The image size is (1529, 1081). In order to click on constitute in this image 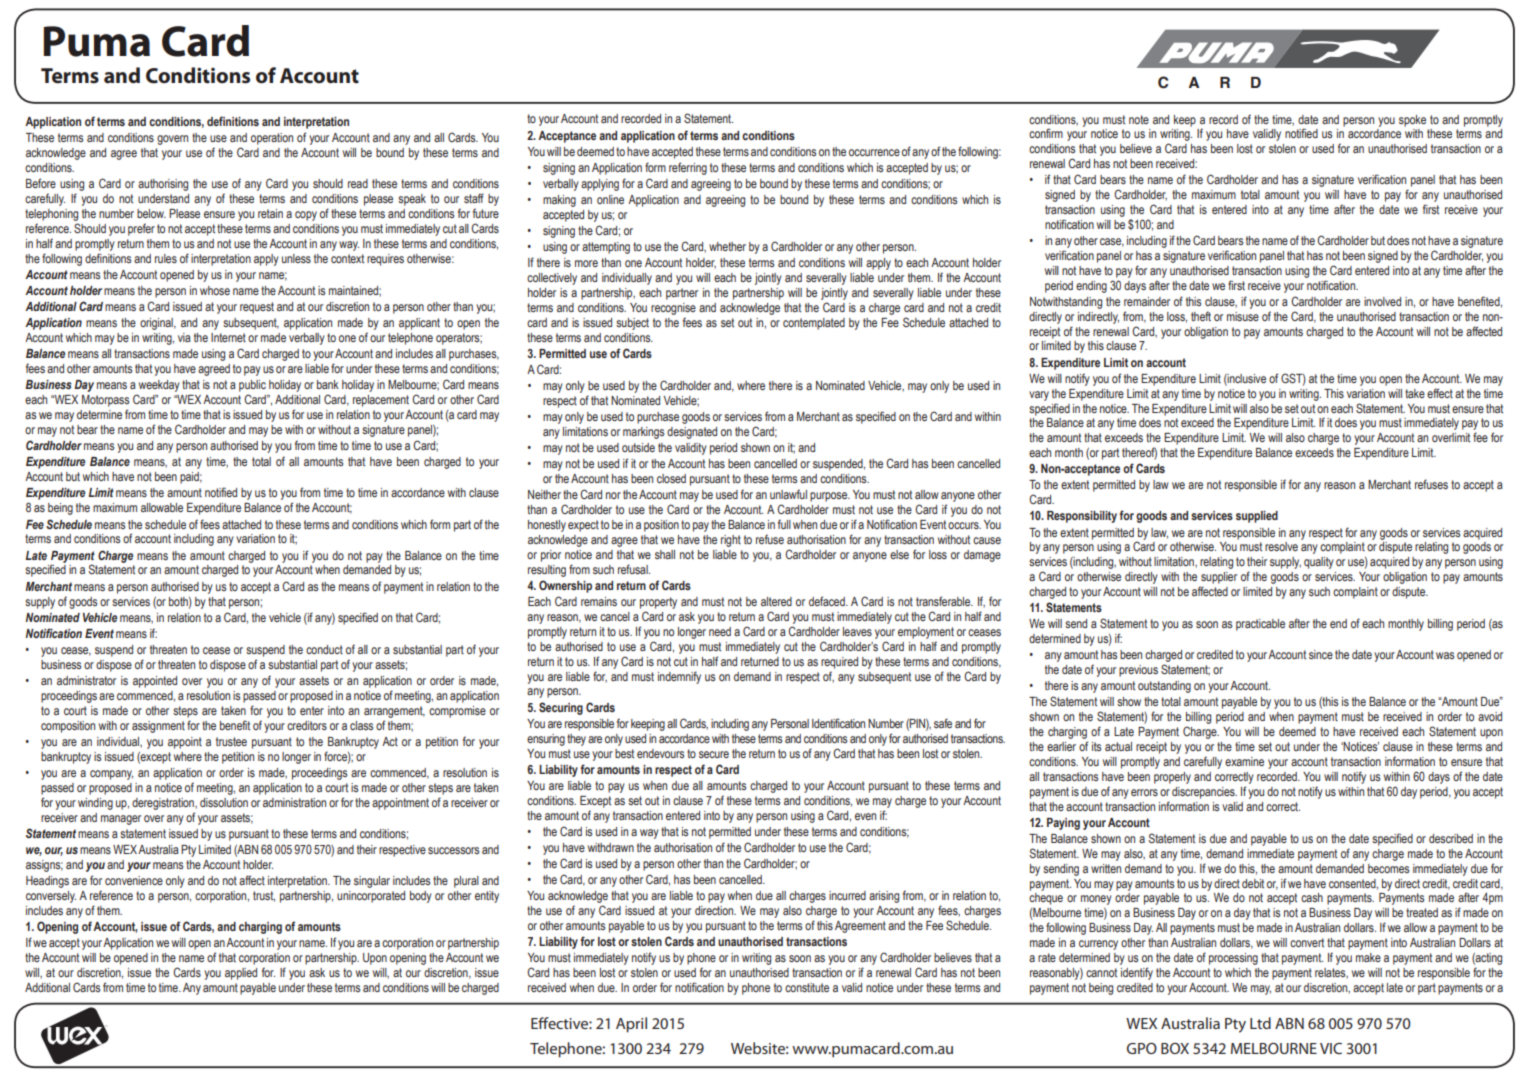, I will do `click(807, 987)`.
